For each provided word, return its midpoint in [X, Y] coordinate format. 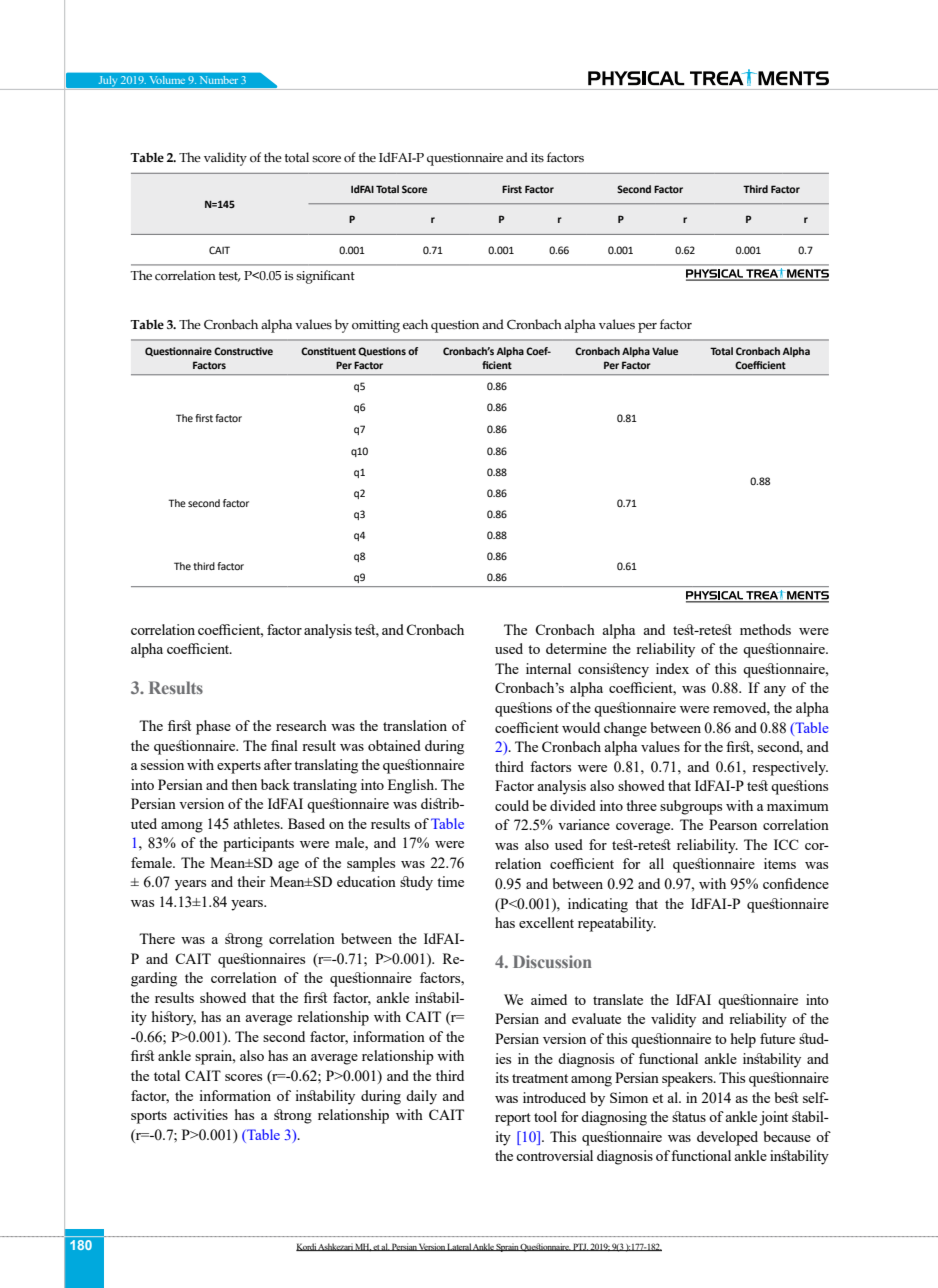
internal [548, 668]
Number [219, 80]
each [415, 324]
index [672, 668]
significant [325, 277]
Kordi [307, 1247]
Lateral [459, 1247]
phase [213, 727]
